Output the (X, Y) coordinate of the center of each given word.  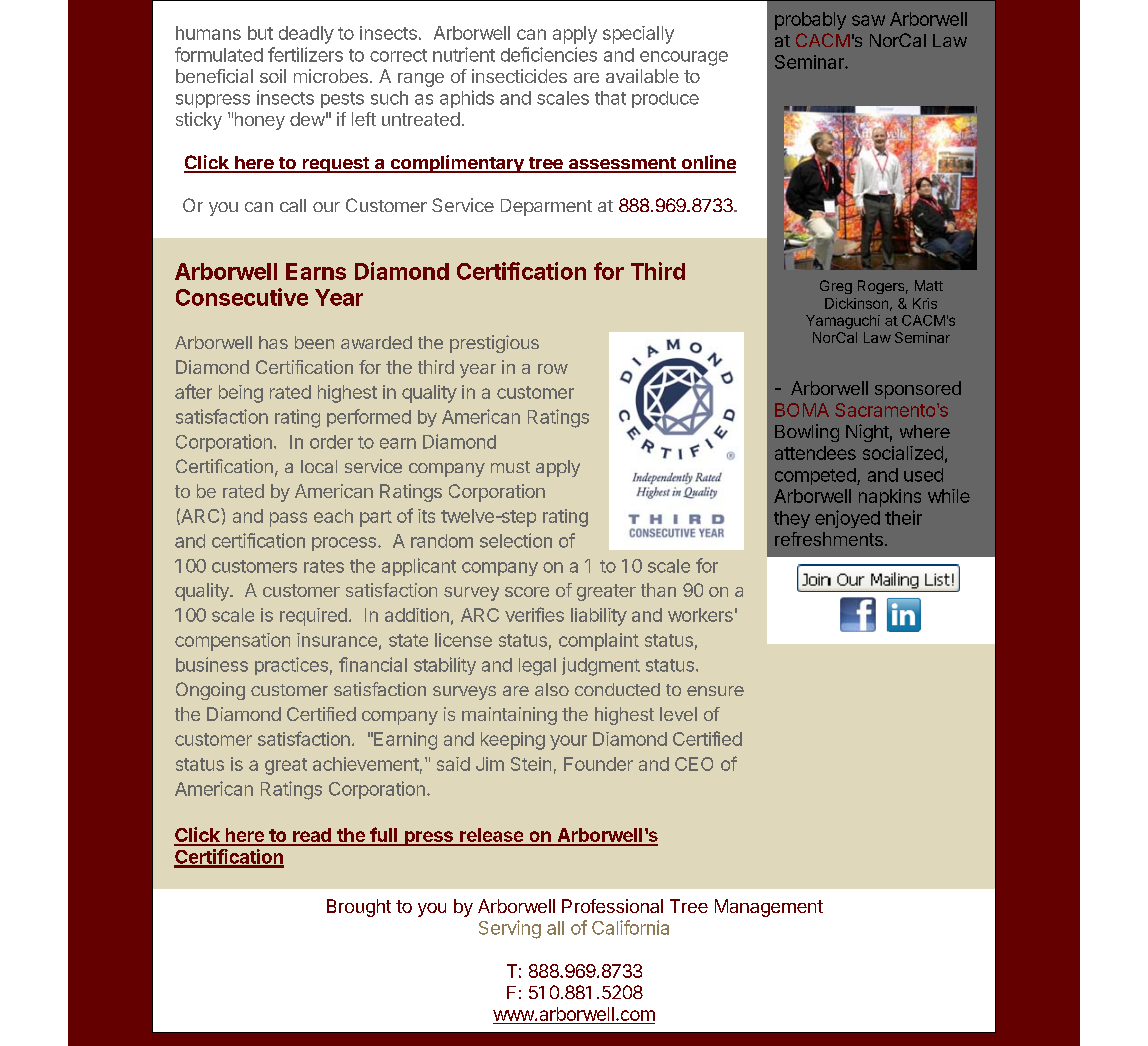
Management (769, 908)
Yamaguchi (843, 322)
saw (868, 20)
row (553, 369)
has (273, 342)
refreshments (829, 539)
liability (599, 617)
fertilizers (305, 54)
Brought (359, 908)
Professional (612, 906)
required (313, 617)
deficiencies (549, 54)
